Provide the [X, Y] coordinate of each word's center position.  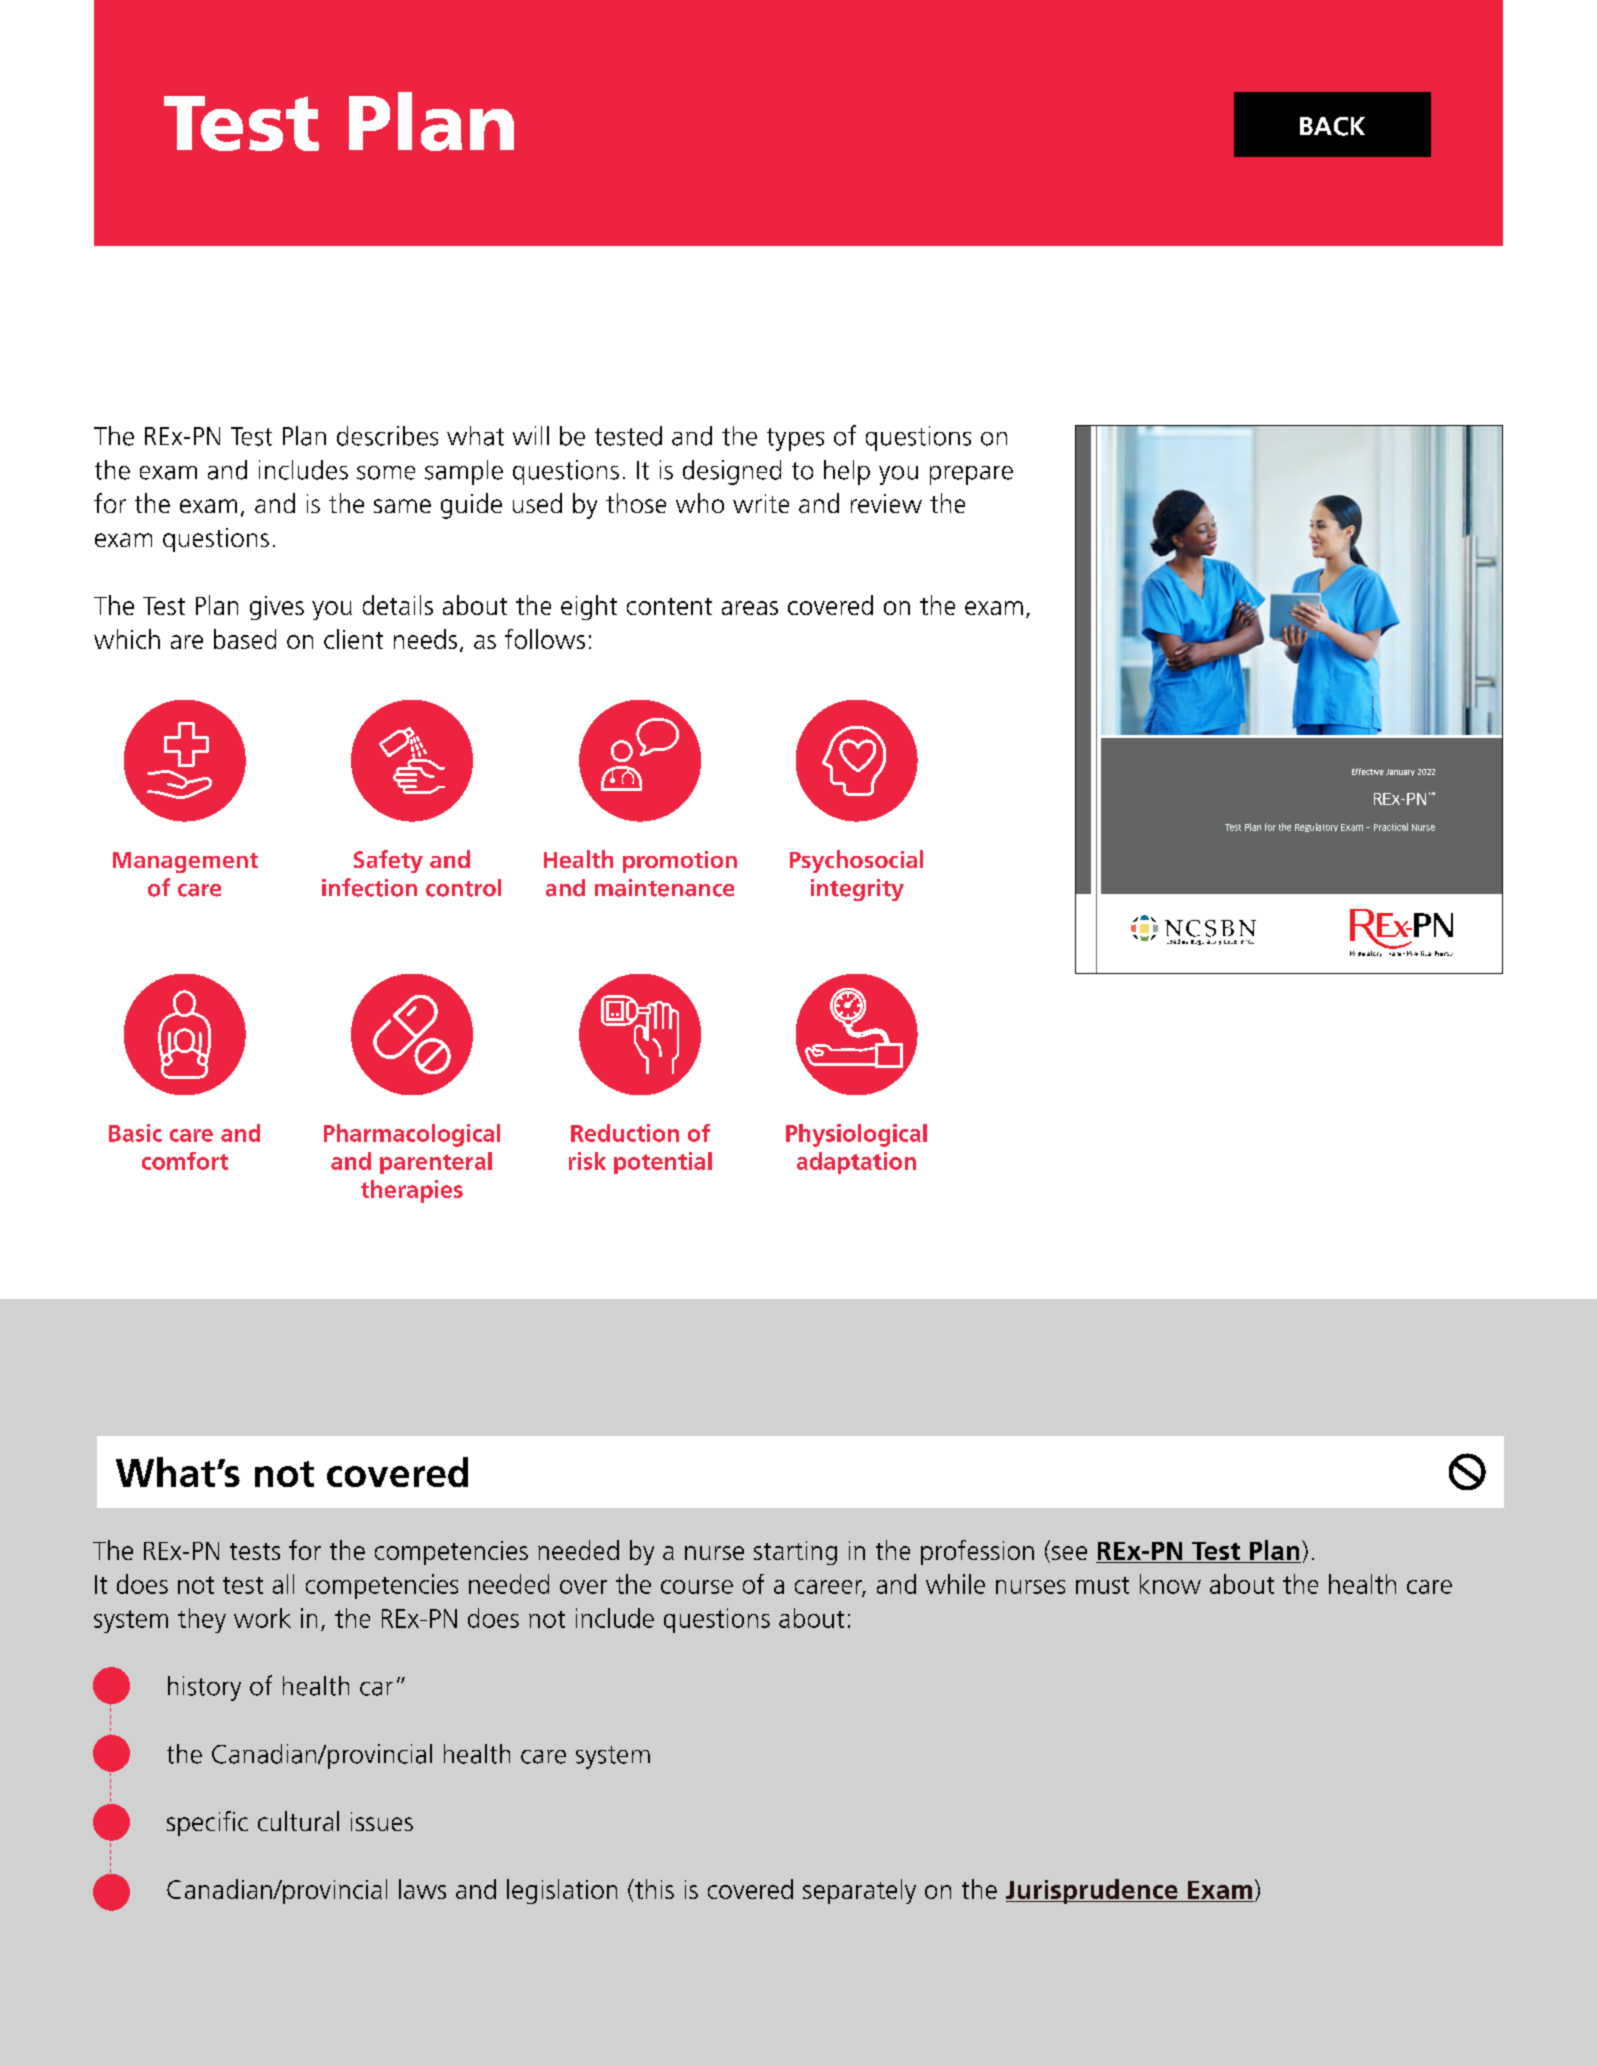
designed [732, 472]
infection [369, 887]
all [283, 1584]
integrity [857, 890]
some [386, 473]
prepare [971, 475]
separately [859, 1891]
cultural [298, 1821]
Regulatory [1316, 827]
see [1069, 1553]
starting [795, 1553]
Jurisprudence [1093, 1891]
